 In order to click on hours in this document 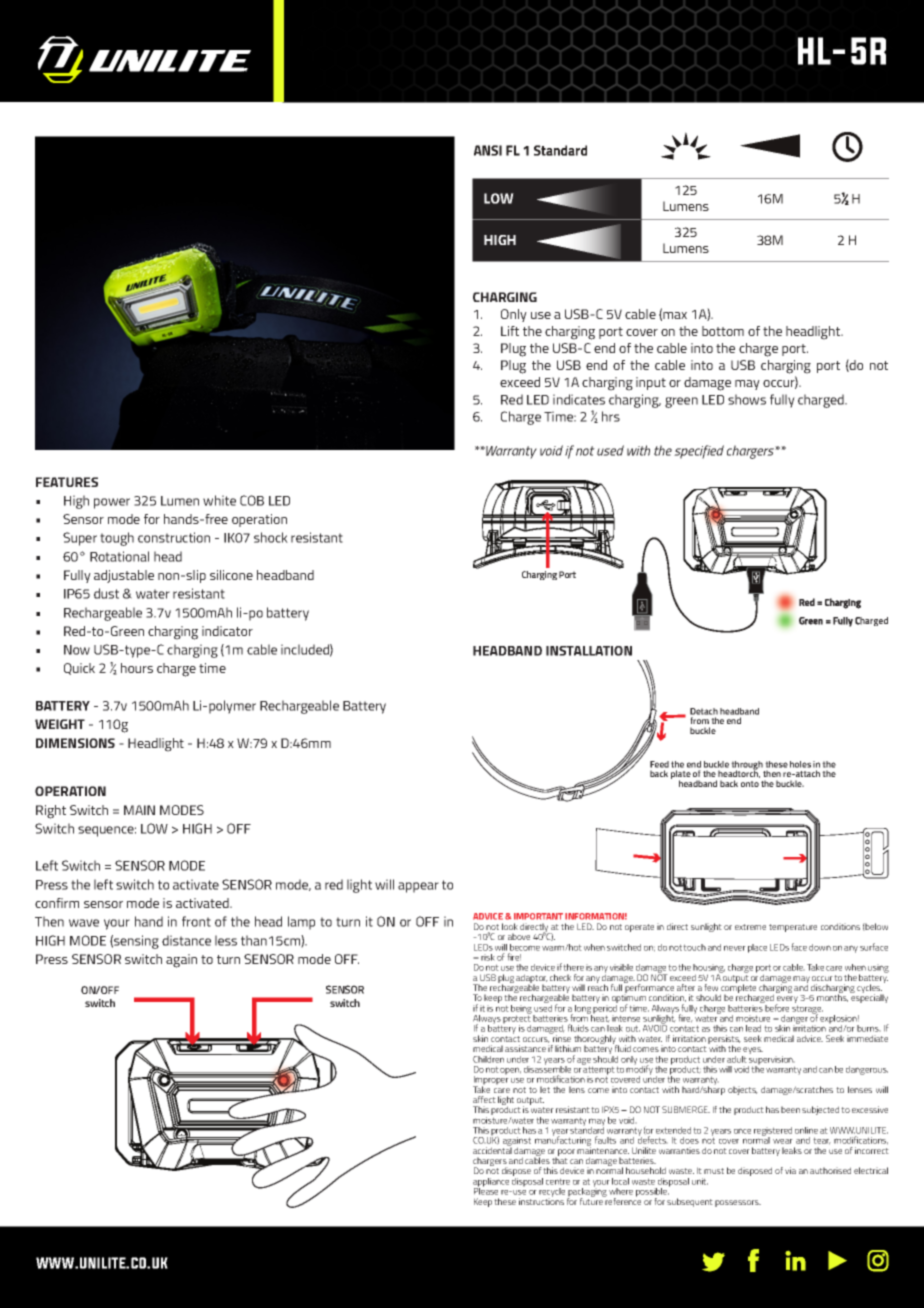, I will do `click(137, 668)`.
